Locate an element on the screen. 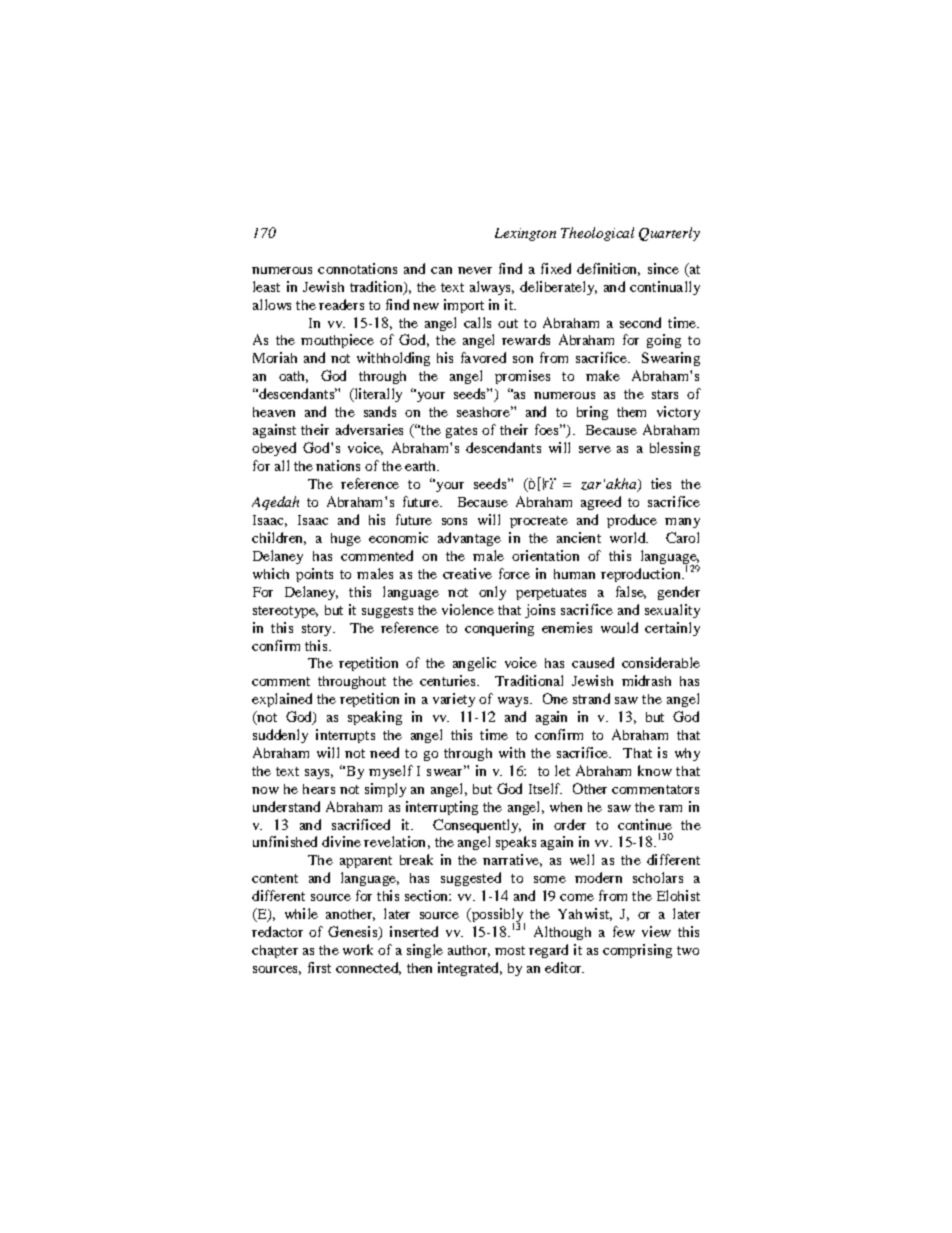 This screenshot has height=1233, width=952. advantage is located at coordinates (469, 539).
